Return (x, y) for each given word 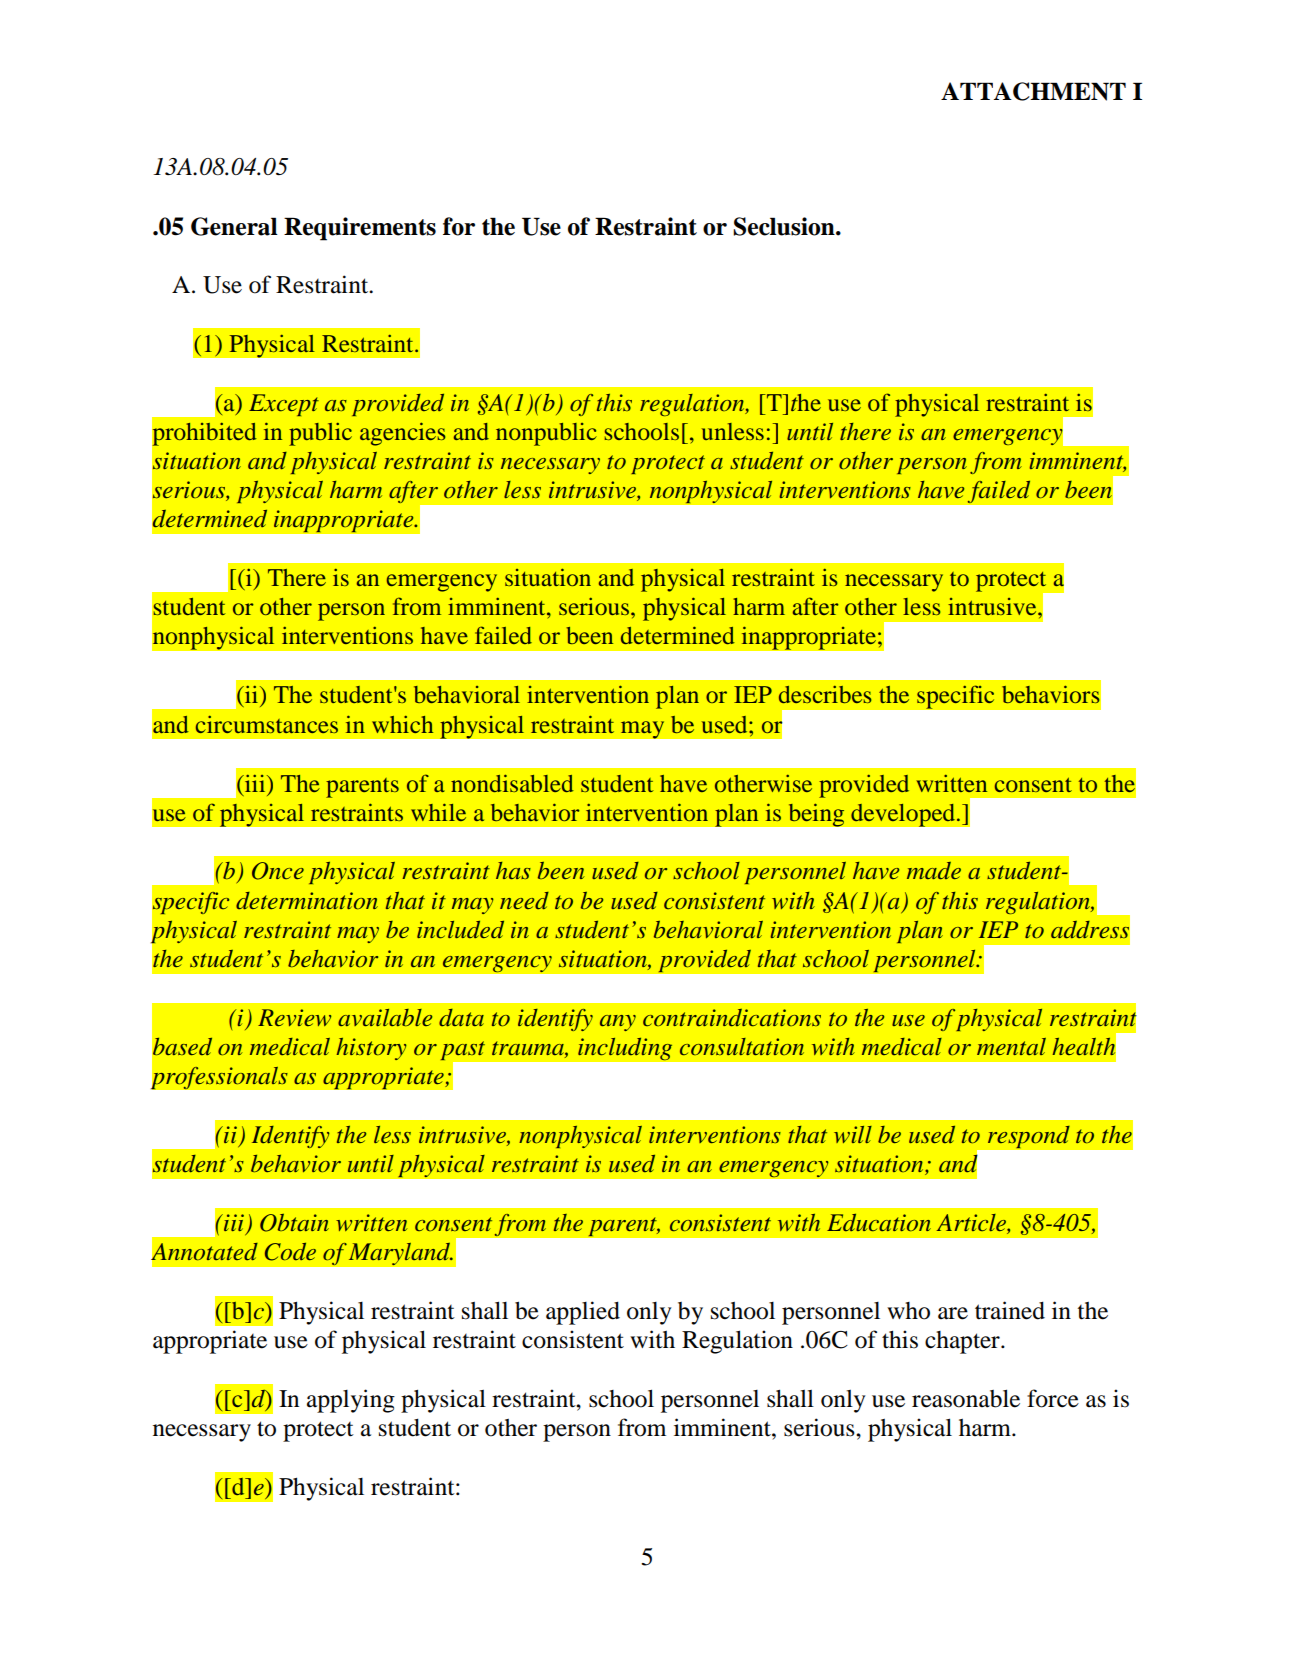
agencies (403, 434)
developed (904, 815)
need (524, 901)
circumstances (267, 724)
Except (284, 405)
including (625, 1049)
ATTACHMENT (1033, 91)
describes (825, 694)
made (934, 871)
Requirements (360, 229)
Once (278, 871)
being (816, 815)
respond (1028, 1137)
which (402, 724)
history (372, 1049)
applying (351, 1401)
